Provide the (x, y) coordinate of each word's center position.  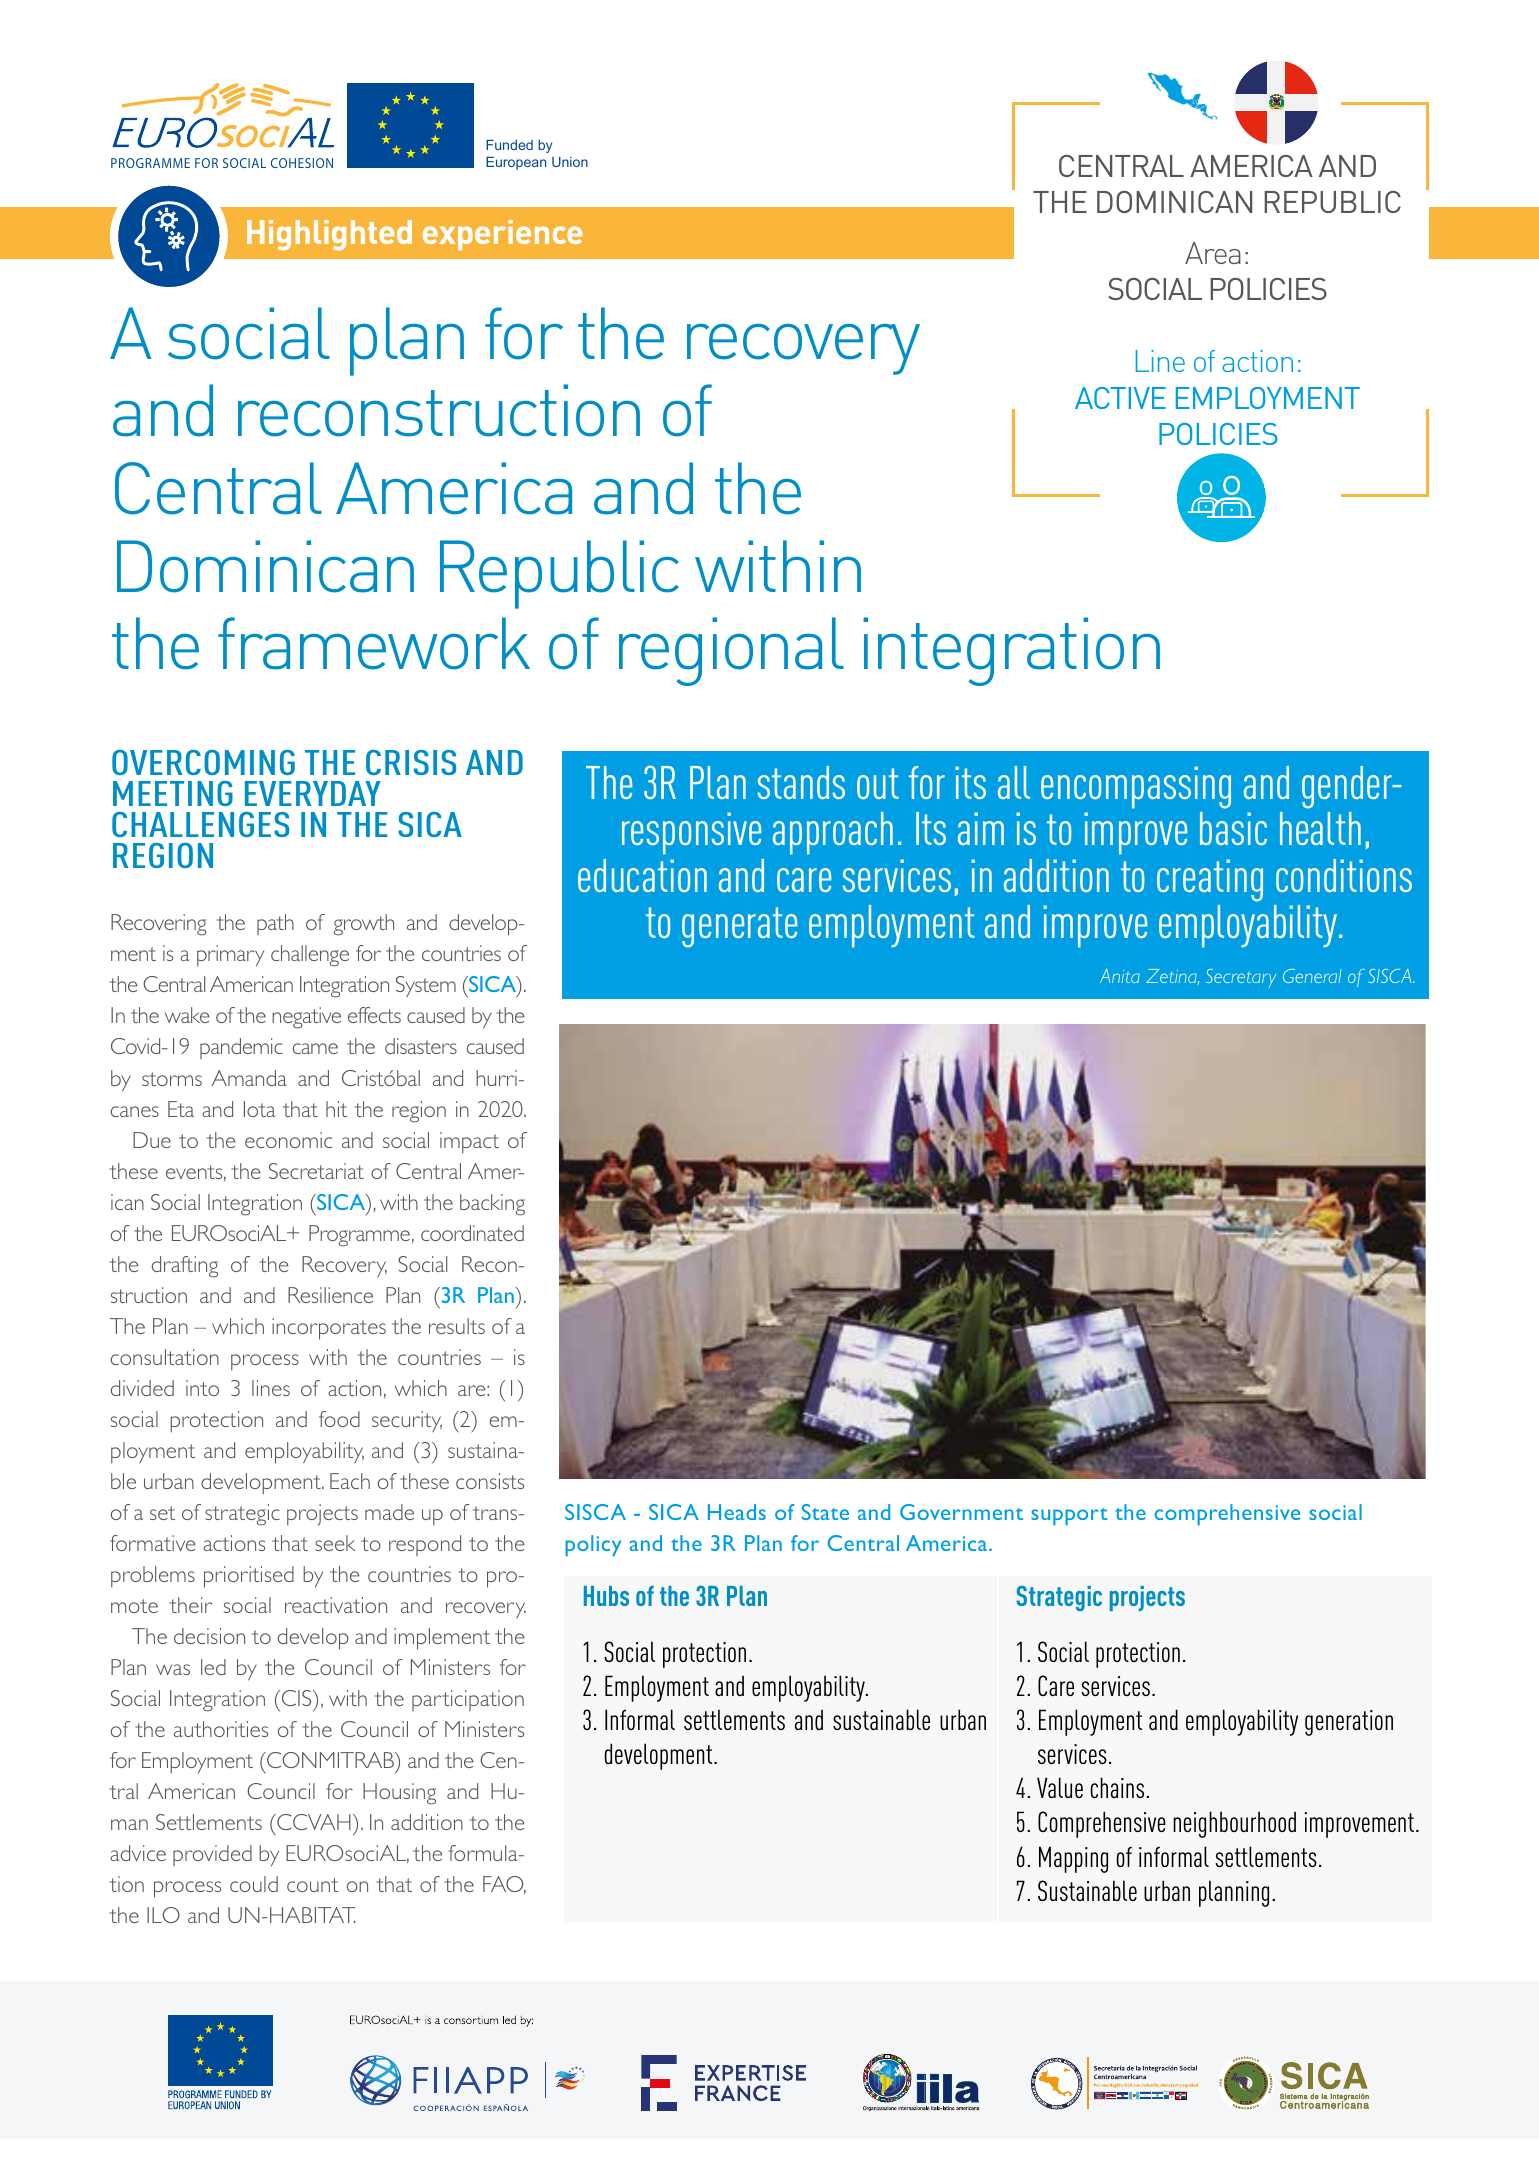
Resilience (330, 1295)
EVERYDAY (313, 793)
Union (570, 162)
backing (492, 1205)
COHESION (302, 163)
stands (801, 782)
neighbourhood (1234, 1824)
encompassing (1136, 787)
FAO (504, 1885)
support (1069, 1516)
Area (1213, 253)
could (254, 1884)
